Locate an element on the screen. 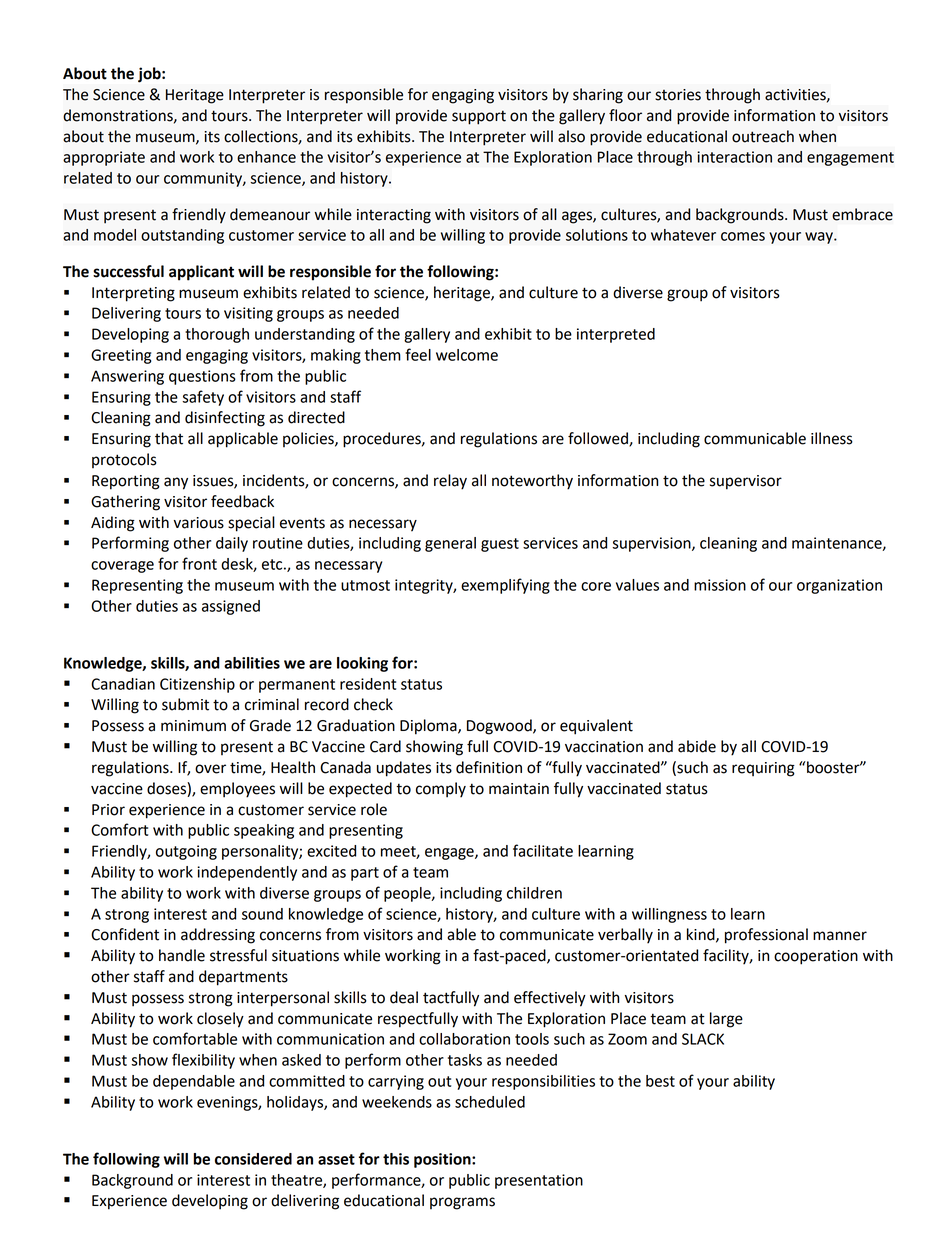 Image resolution: width=952 pixels, height=1233 pixels. enhance is located at coordinates (266, 157).
